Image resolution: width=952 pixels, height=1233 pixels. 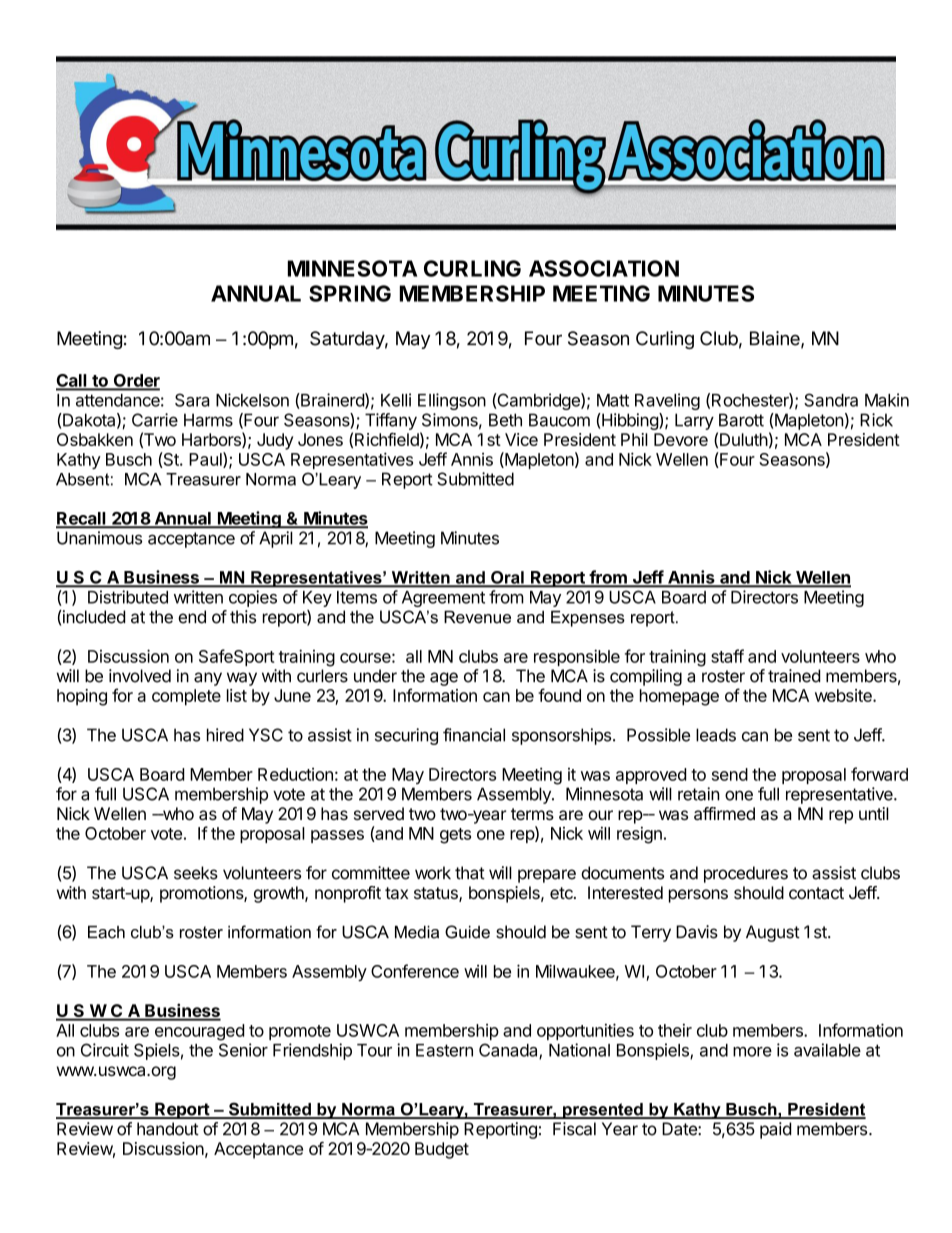 What do you see at coordinates (507, 578) in the document?
I see `Oral` at bounding box center [507, 578].
